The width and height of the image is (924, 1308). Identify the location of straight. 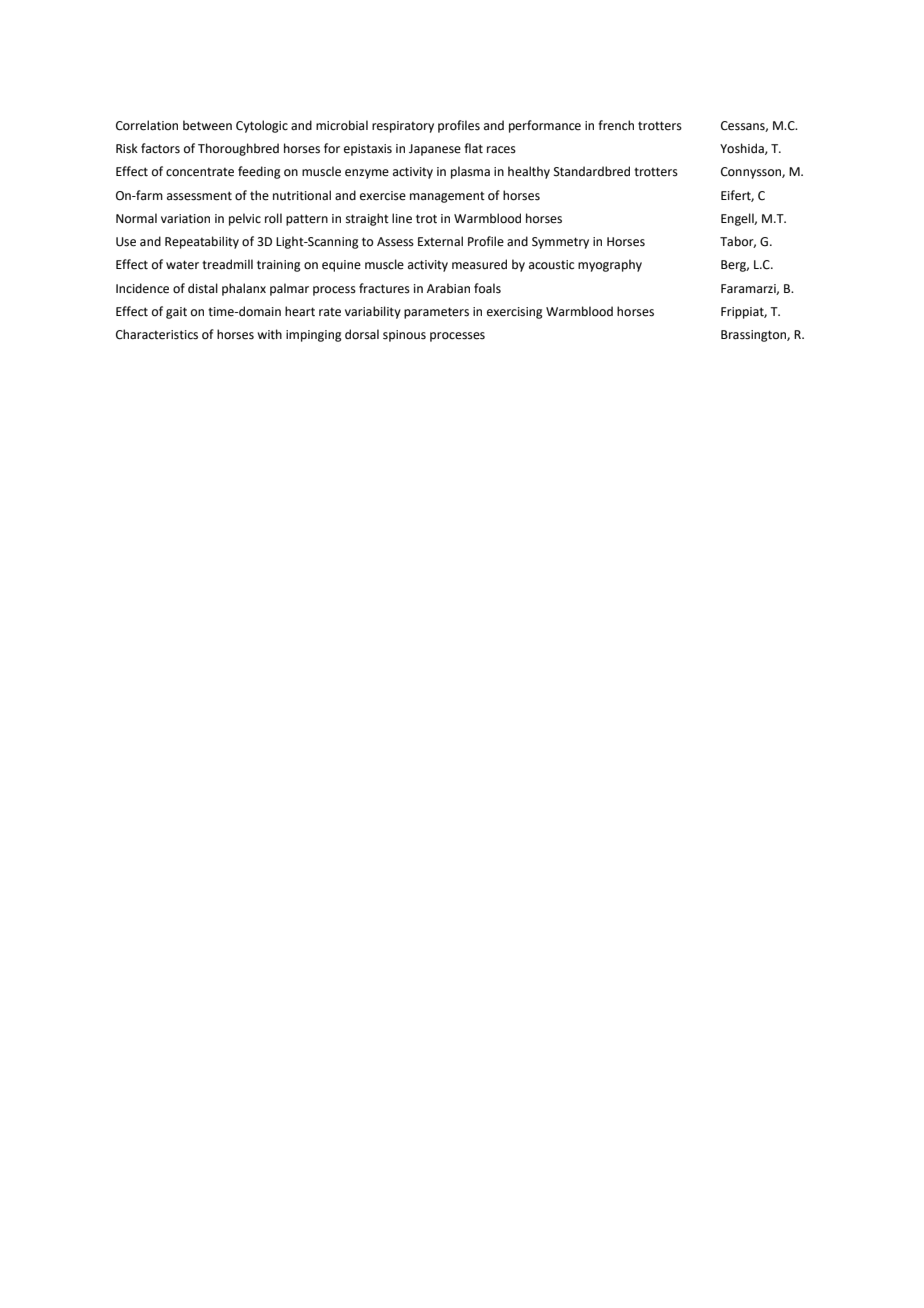
(367, 219).
